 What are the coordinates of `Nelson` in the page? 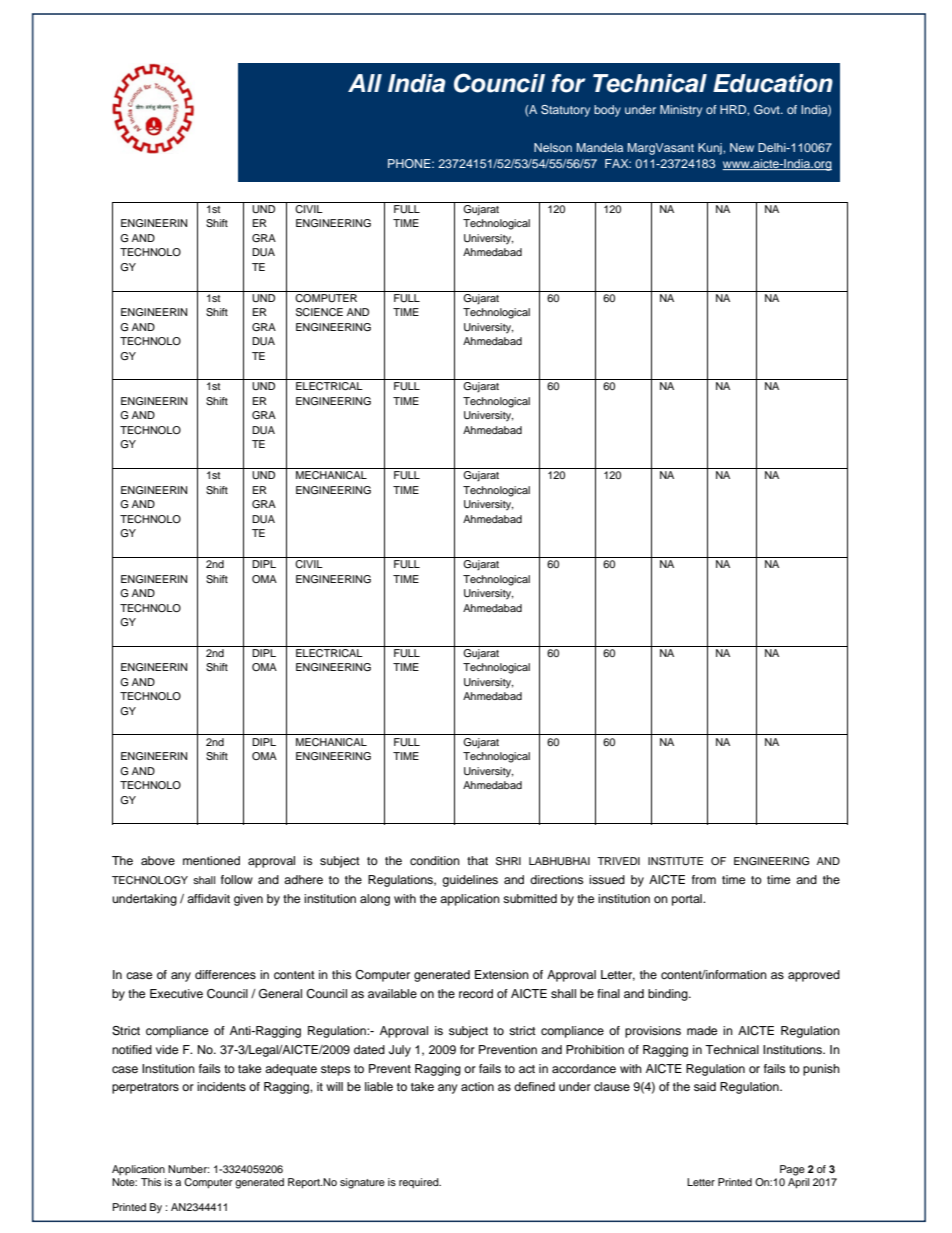 It's located at (553, 147).
